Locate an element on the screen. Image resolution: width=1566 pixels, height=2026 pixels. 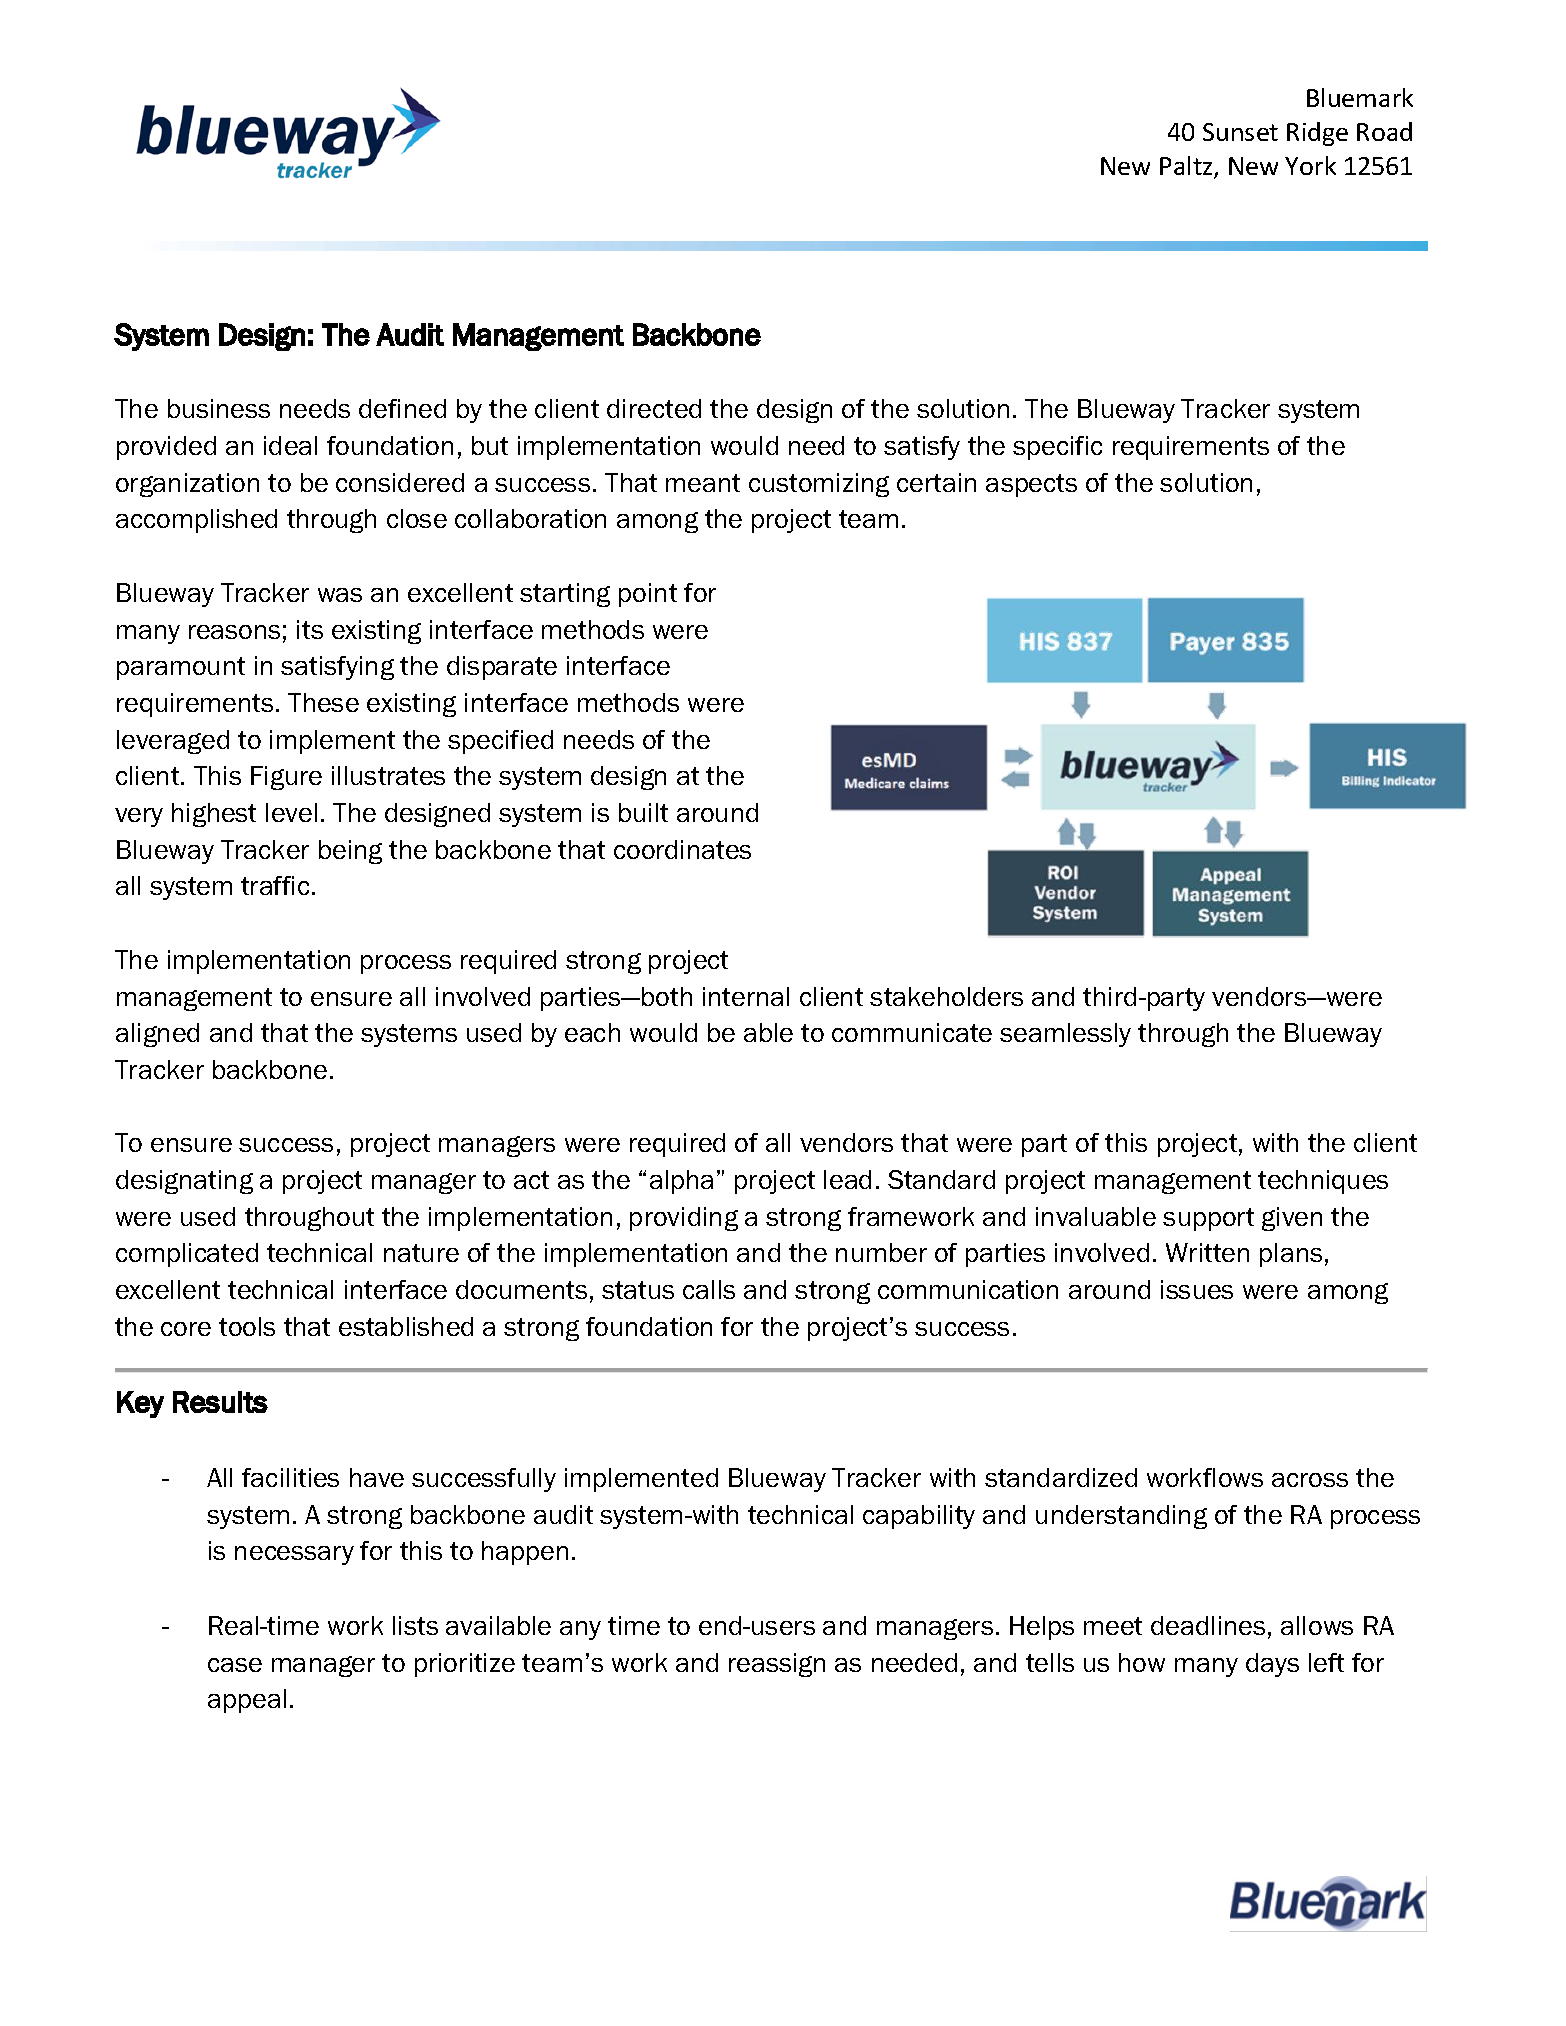
York is located at coordinates (1310, 165).
